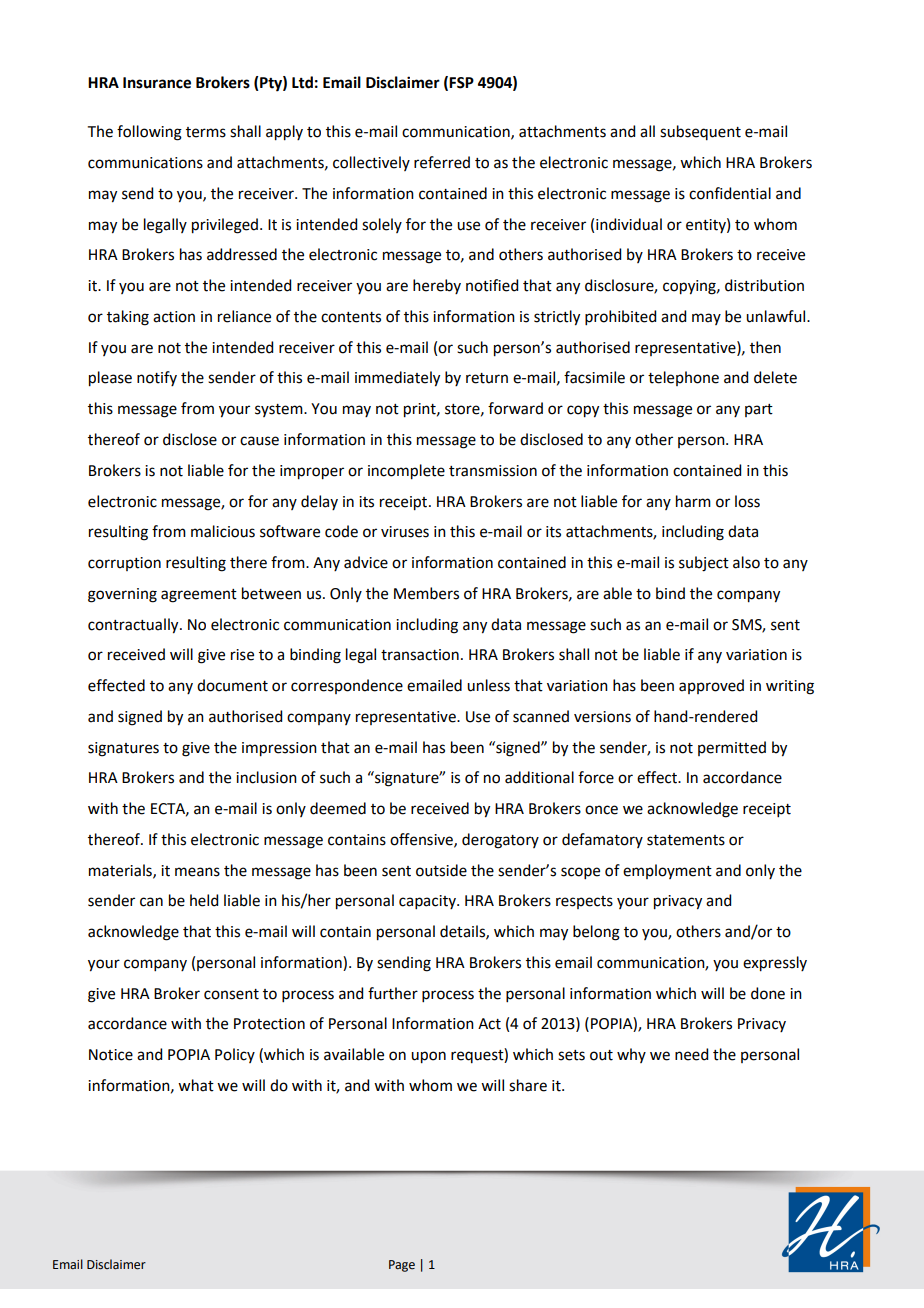  What do you see at coordinates (711, 686) in the screenshot?
I see `approved` at bounding box center [711, 686].
